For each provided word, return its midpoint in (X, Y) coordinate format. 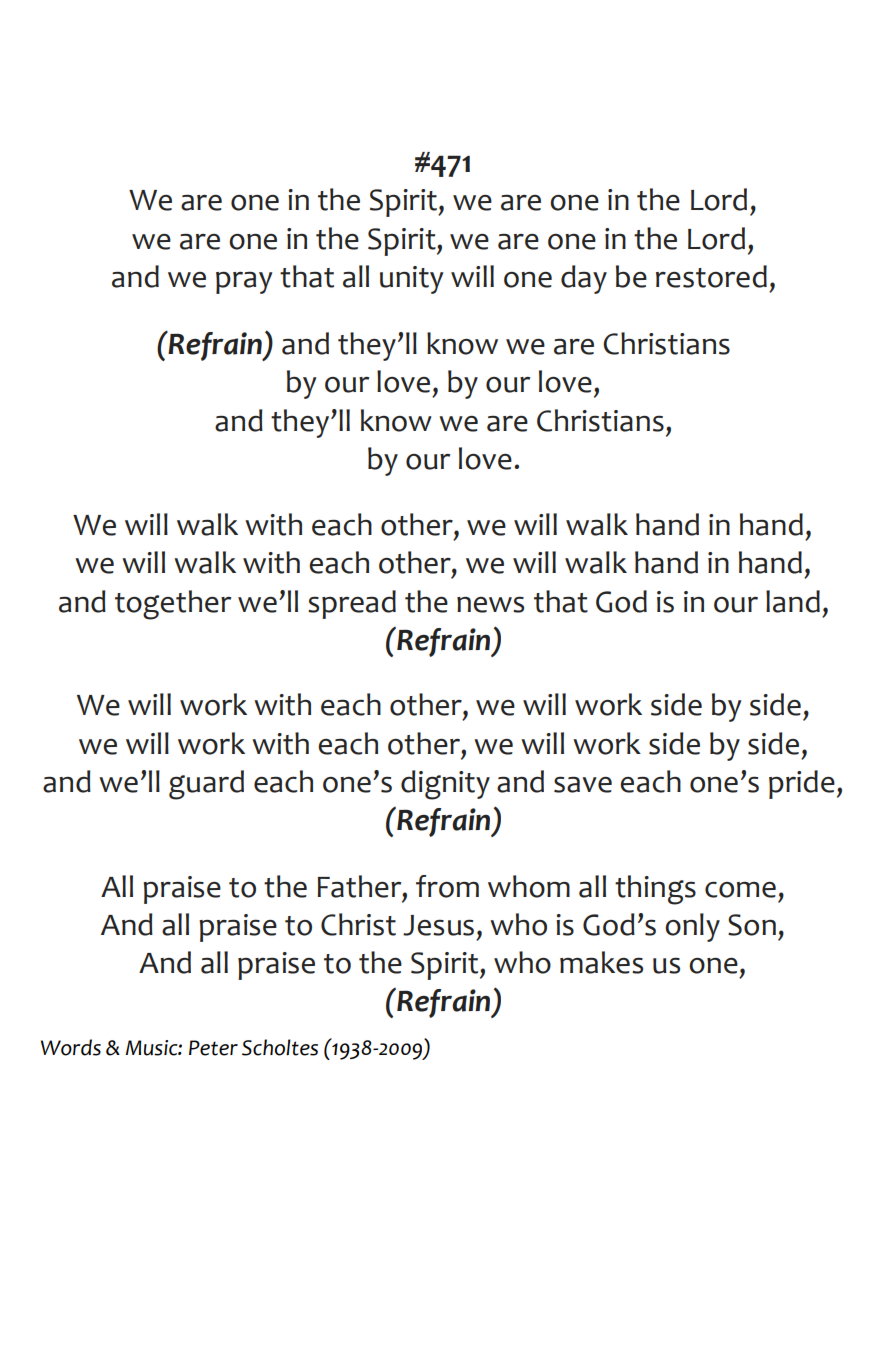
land (793, 601)
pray (244, 283)
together (173, 605)
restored (711, 276)
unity (411, 280)
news (490, 604)
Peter (213, 1048)
